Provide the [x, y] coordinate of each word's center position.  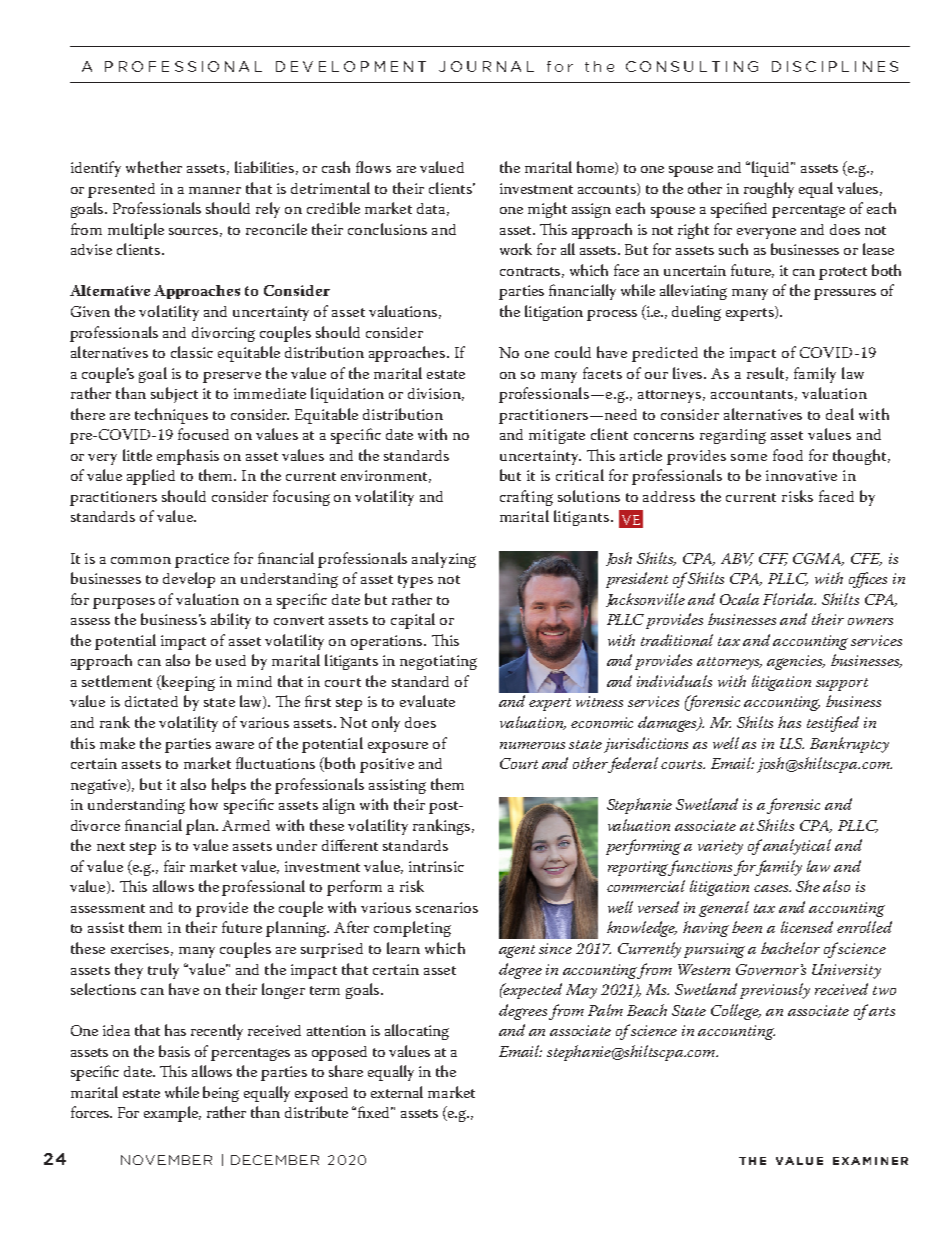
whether [154, 167]
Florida [789, 599]
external [397, 1092]
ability [231, 621]
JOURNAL [486, 66]
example [172, 1114]
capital [413, 621]
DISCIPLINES [835, 66]
